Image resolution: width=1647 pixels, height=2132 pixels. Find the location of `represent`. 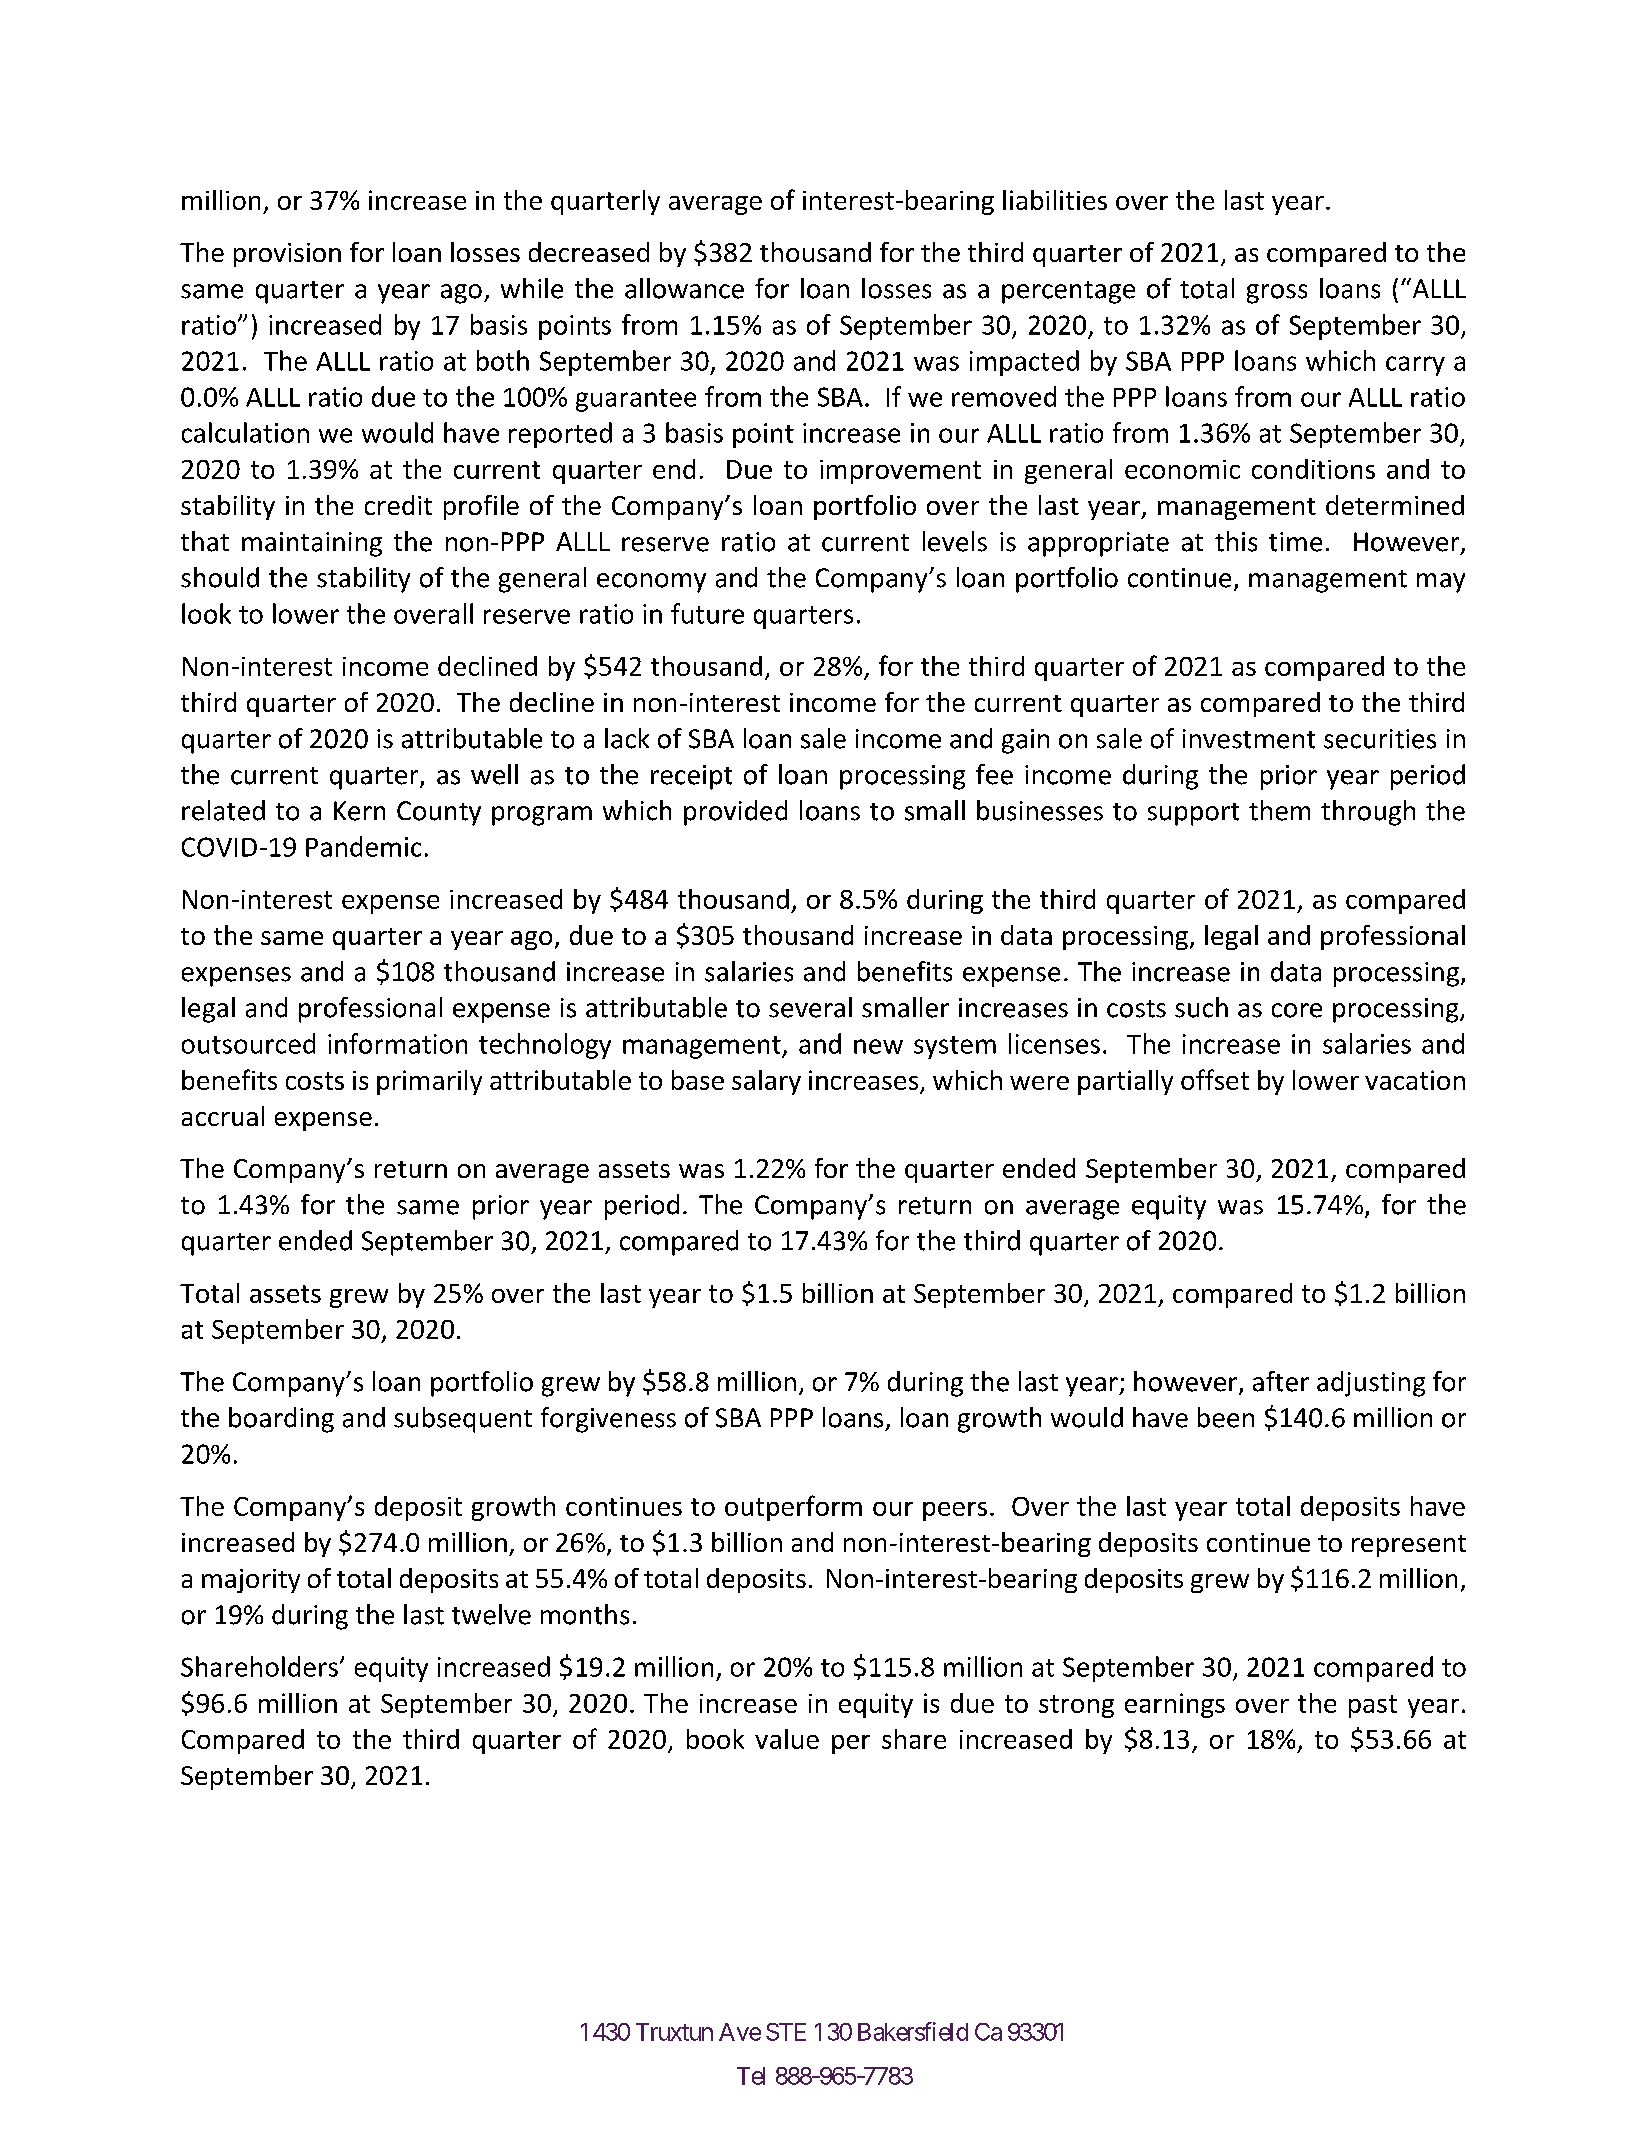

represent is located at coordinates (1409, 1546).
